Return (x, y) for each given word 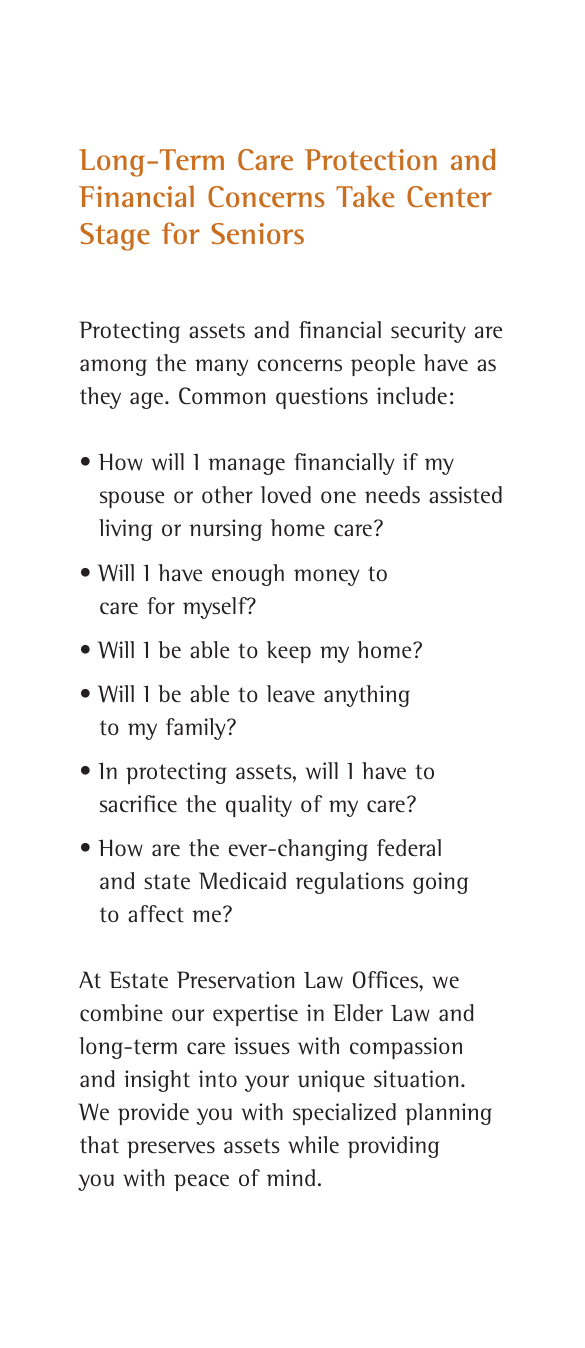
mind (291, 1177)
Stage (115, 237)
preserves (171, 1149)
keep (289, 652)
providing (393, 1147)
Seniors (257, 233)
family (197, 729)
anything (367, 696)
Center (449, 196)
